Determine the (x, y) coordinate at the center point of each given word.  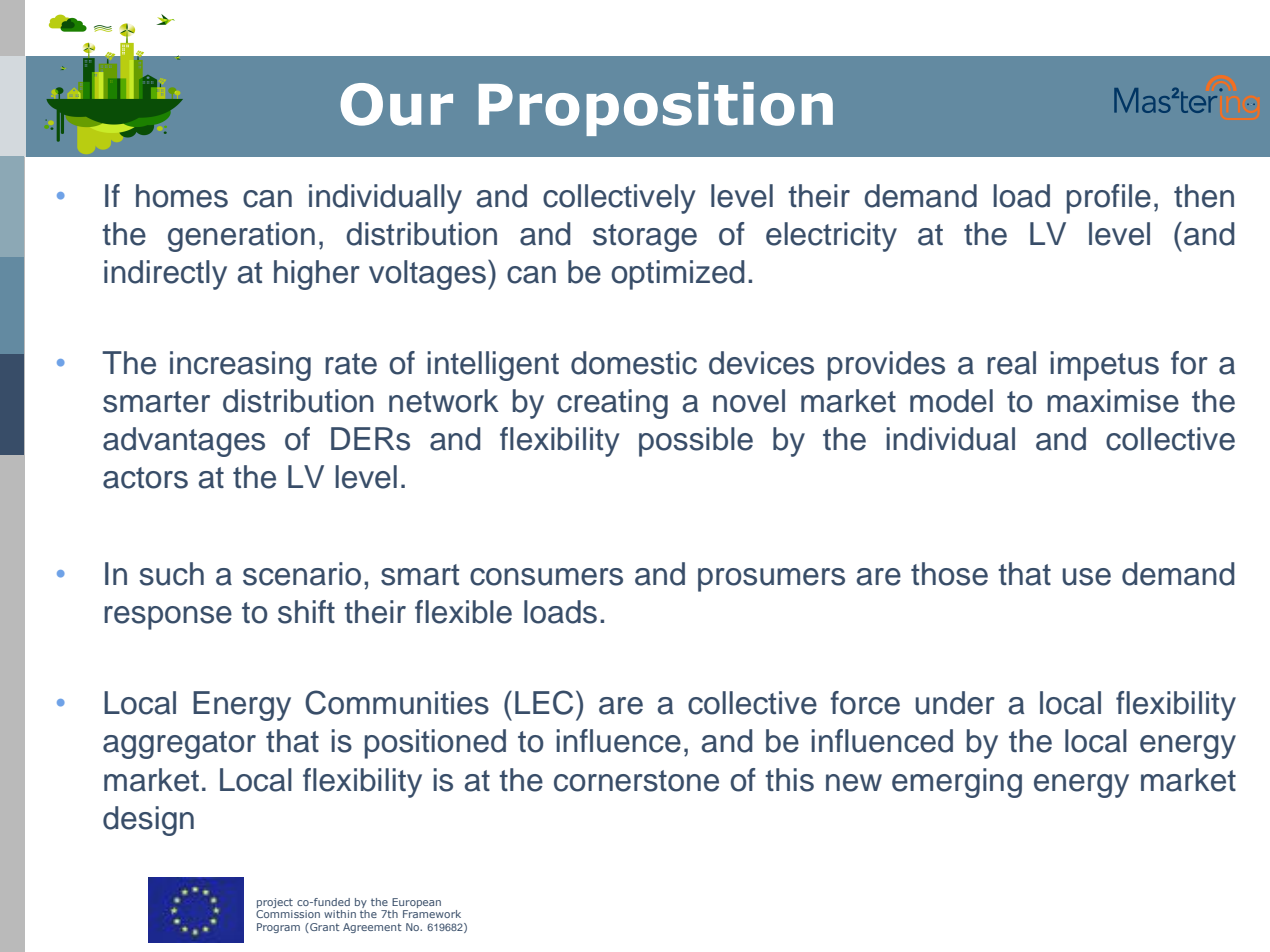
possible (696, 442)
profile (1109, 199)
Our (396, 104)
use (1087, 577)
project (275, 903)
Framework (432, 914)
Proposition (656, 109)
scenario (302, 574)
